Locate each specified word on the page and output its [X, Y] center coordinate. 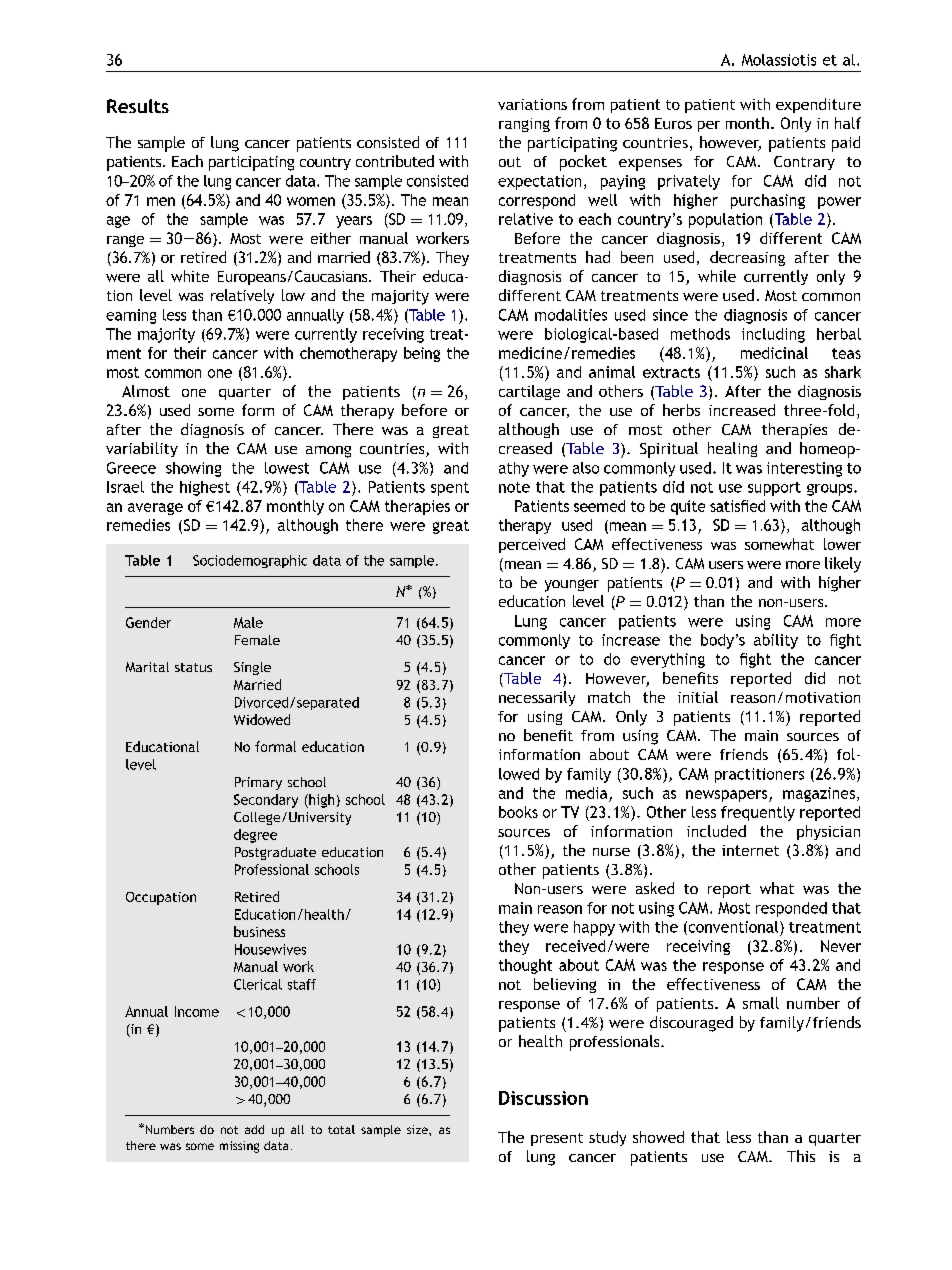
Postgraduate [275, 853]
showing [193, 469]
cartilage [529, 392]
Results [138, 106]
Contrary [804, 163]
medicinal [774, 353]
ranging [524, 125]
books [518, 812]
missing [239, 1147]
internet [750, 850]
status [193, 667]
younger [572, 585]
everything [668, 660]
